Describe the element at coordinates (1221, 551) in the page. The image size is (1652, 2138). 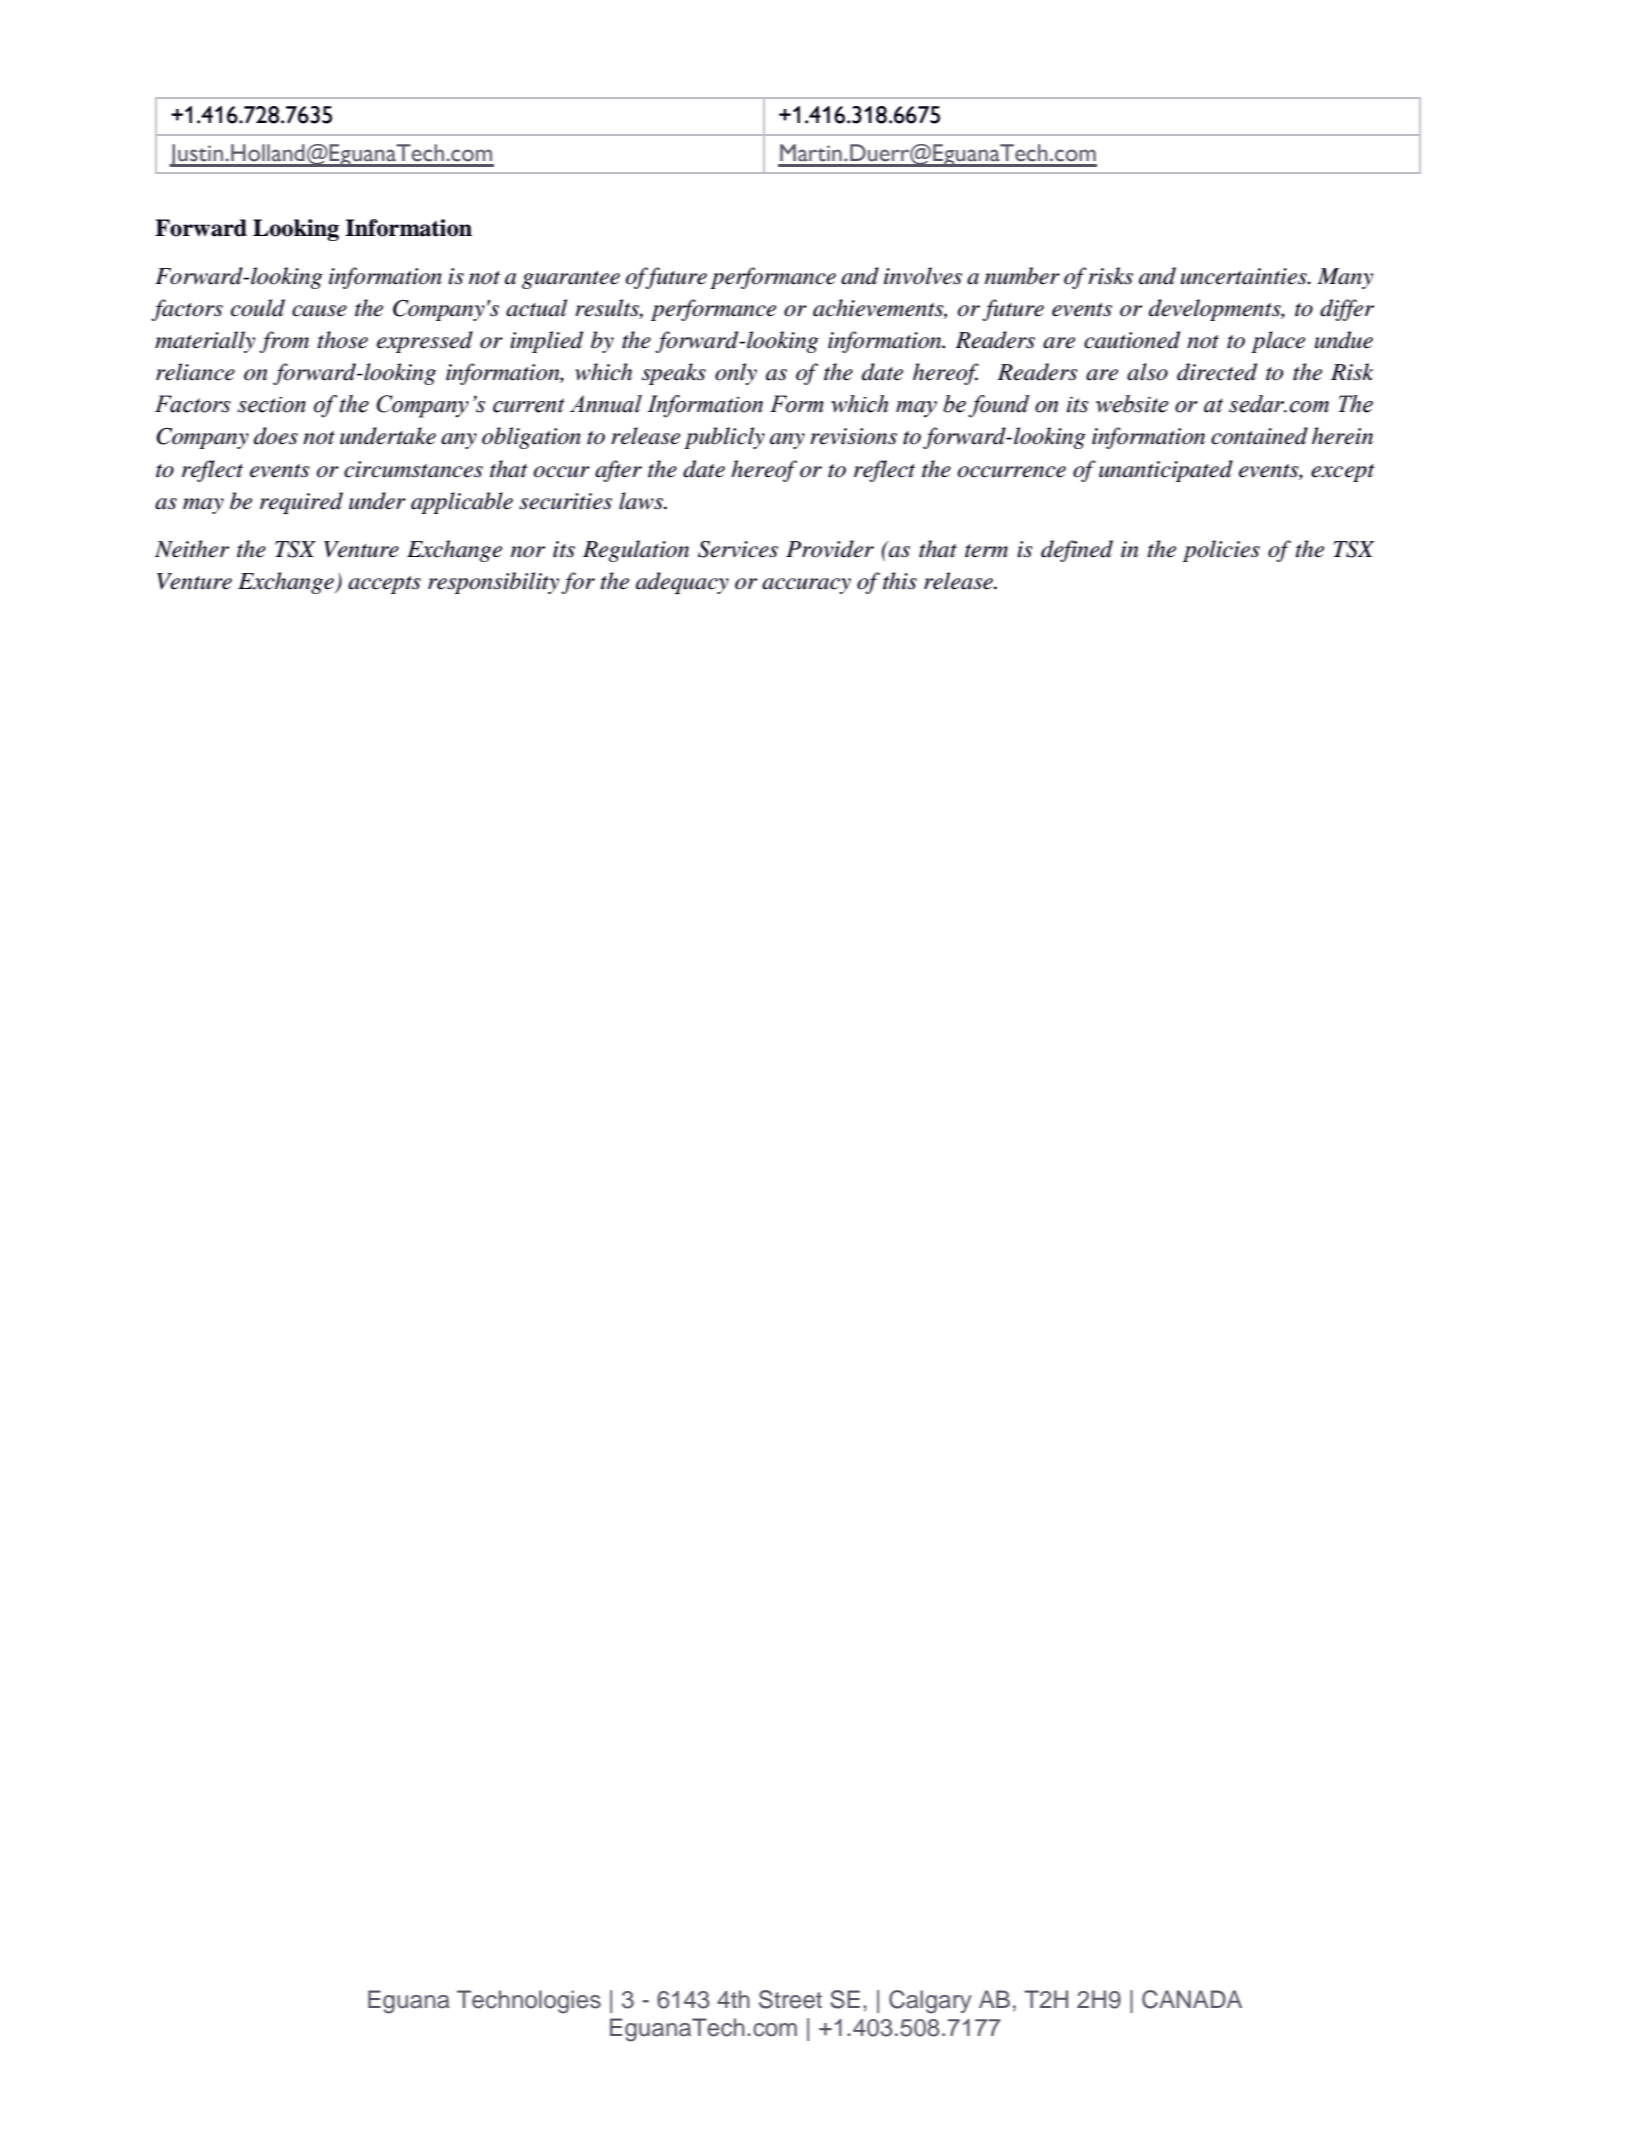
I see `policies` at that location.
